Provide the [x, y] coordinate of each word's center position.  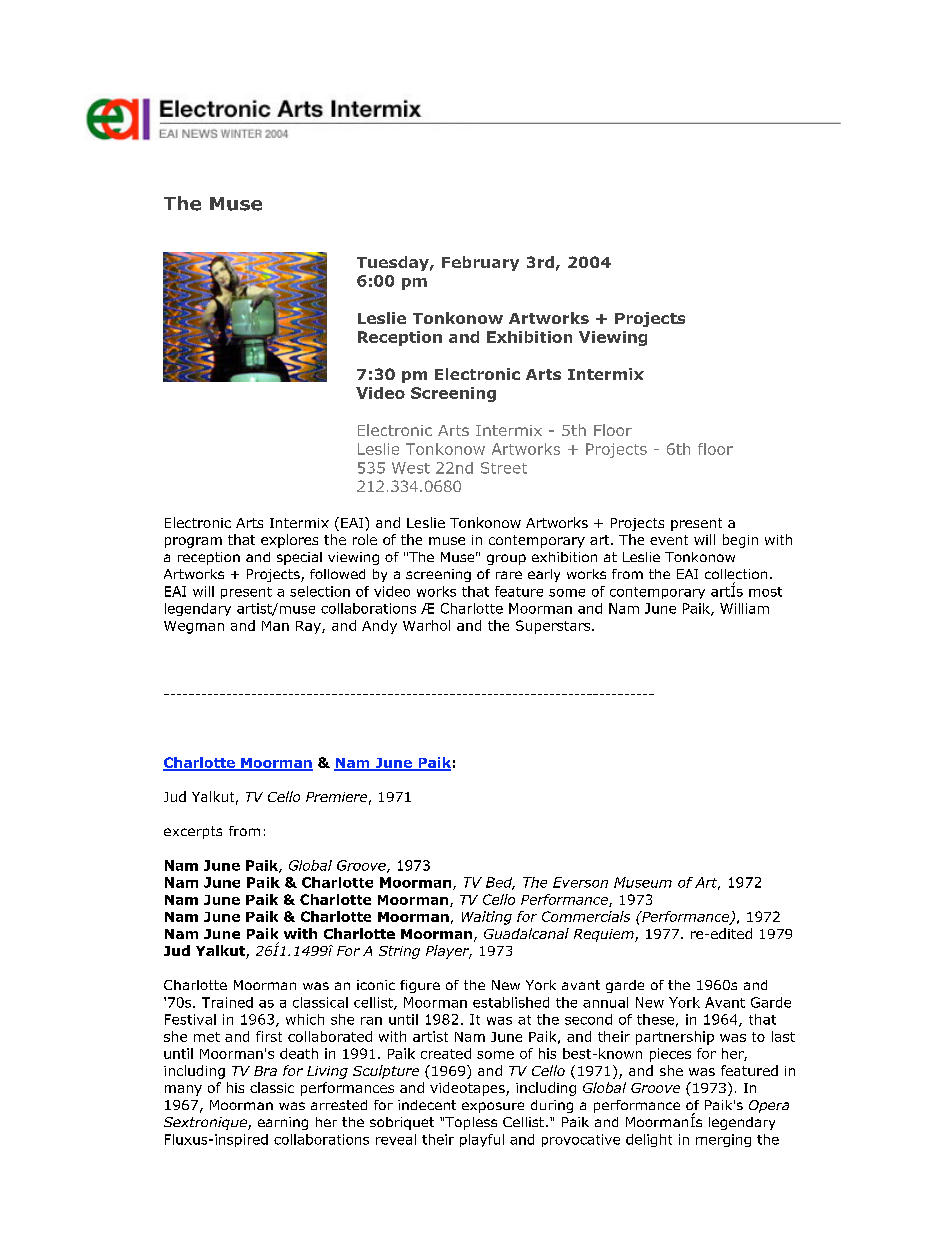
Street [504, 468]
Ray [309, 627]
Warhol [426, 625]
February [480, 263]
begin [740, 541]
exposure [493, 1107]
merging [723, 1140]
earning [283, 1123]
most [765, 592]
